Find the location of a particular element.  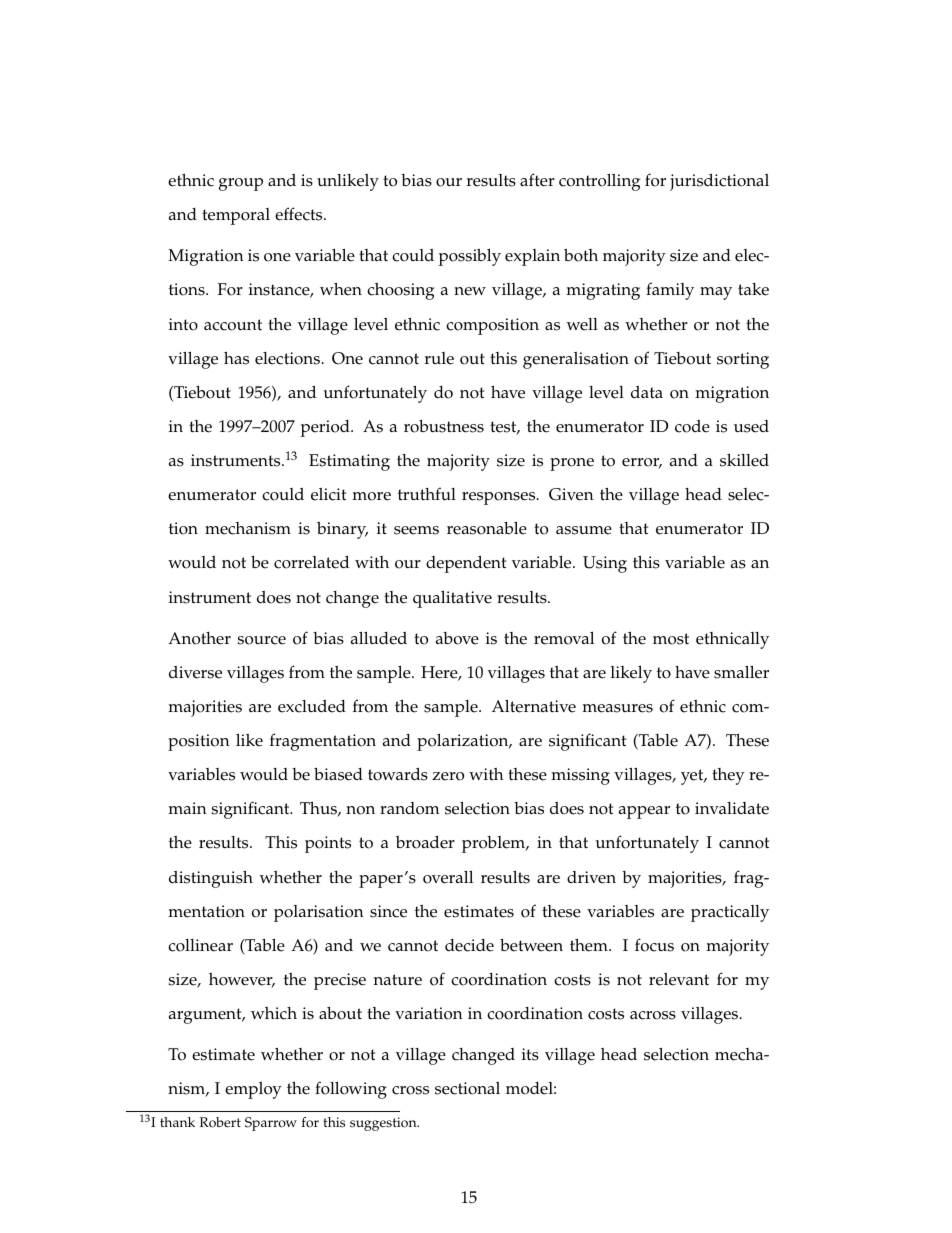

responses is located at coordinates (500, 498).
